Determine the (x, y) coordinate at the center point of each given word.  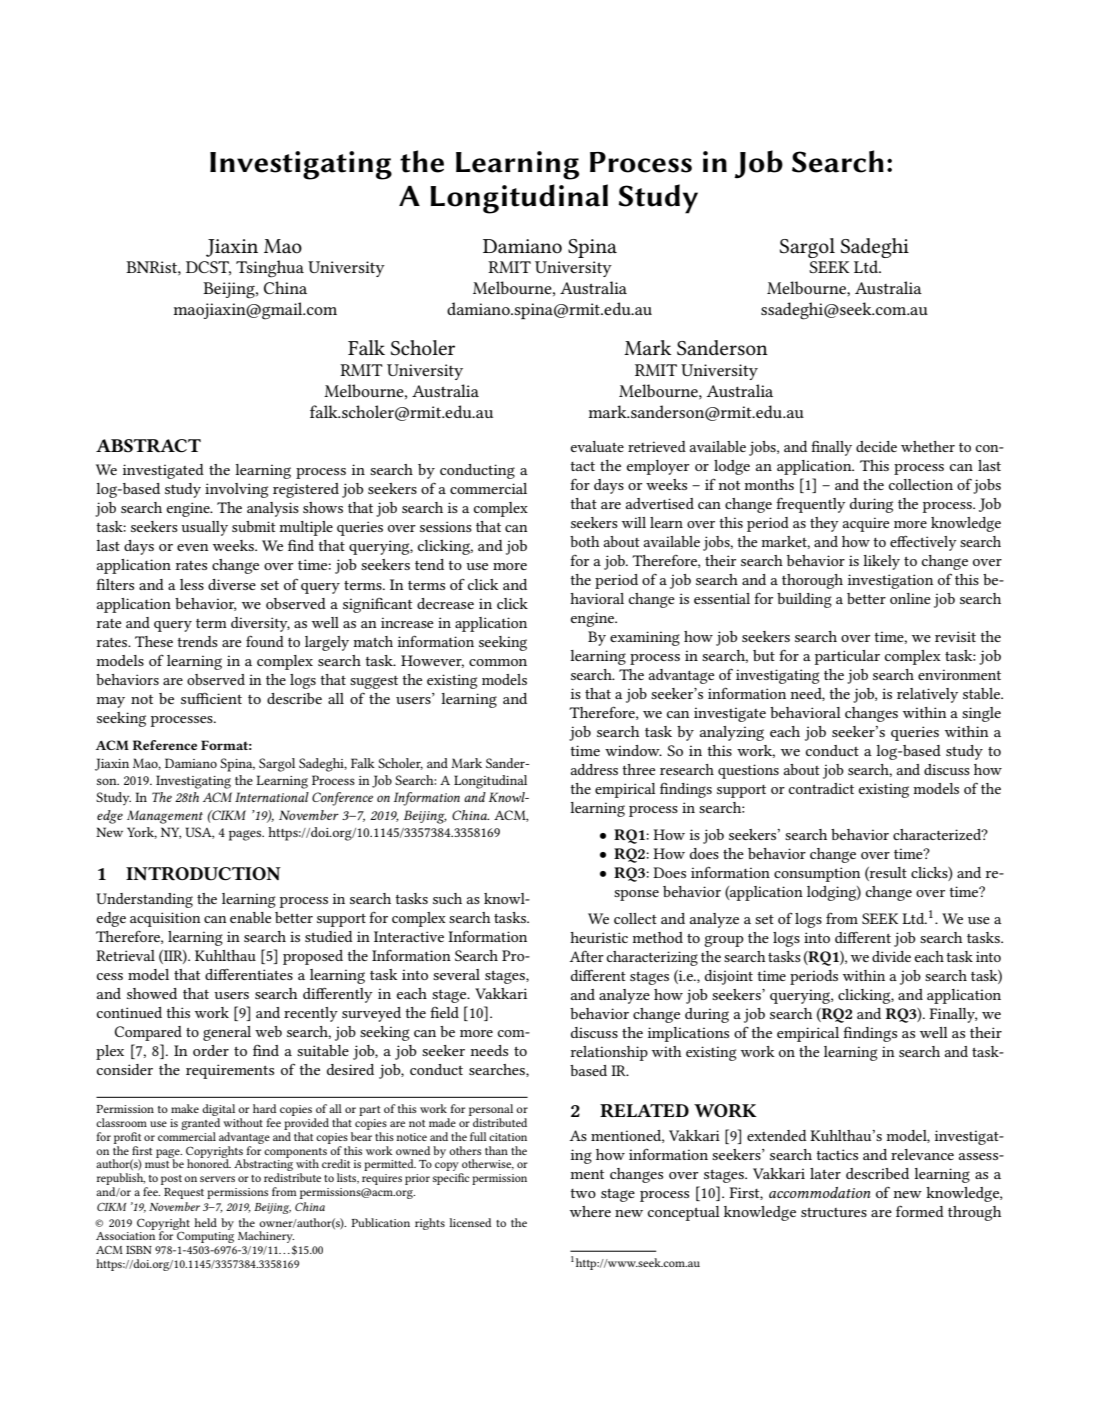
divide (891, 956)
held (205, 1222)
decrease (445, 603)
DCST (208, 268)
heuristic (599, 937)
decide (876, 446)
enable (250, 917)
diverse (232, 584)
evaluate (597, 446)
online (910, 598)
